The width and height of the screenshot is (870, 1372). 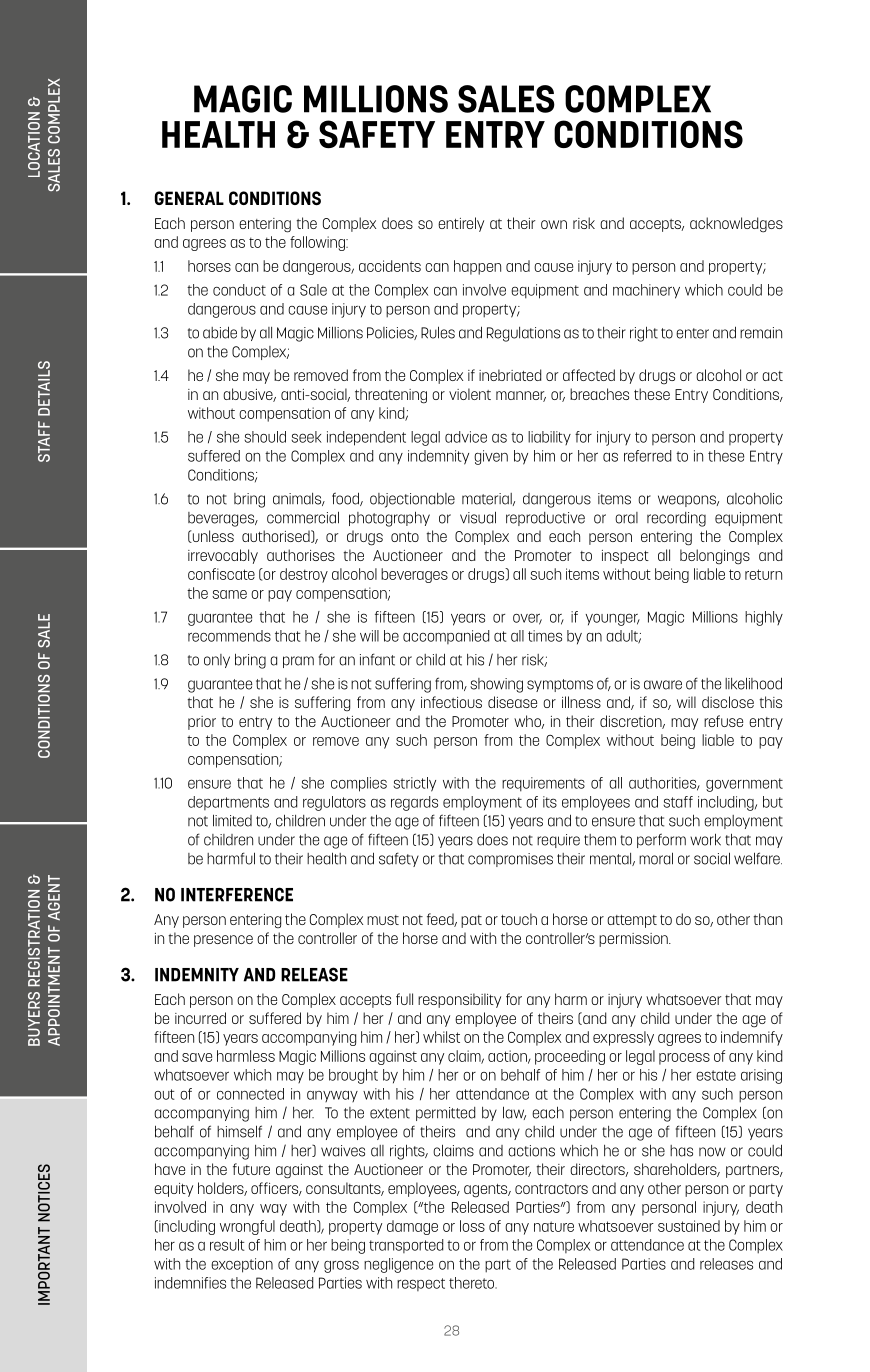 I want to click on belongings, so click(x=715, y=557).
